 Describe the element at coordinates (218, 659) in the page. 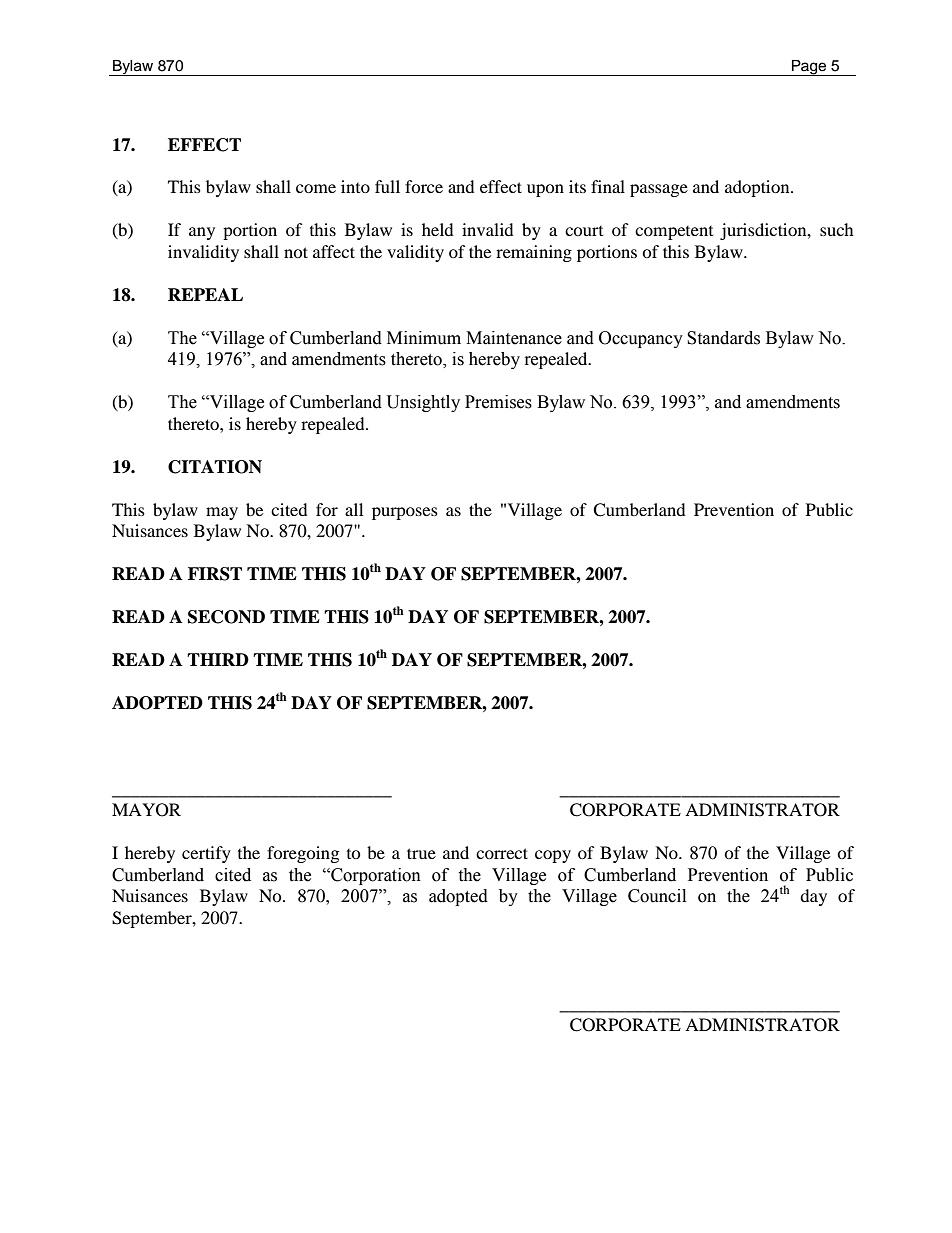

I see `THIRD` at that location.
